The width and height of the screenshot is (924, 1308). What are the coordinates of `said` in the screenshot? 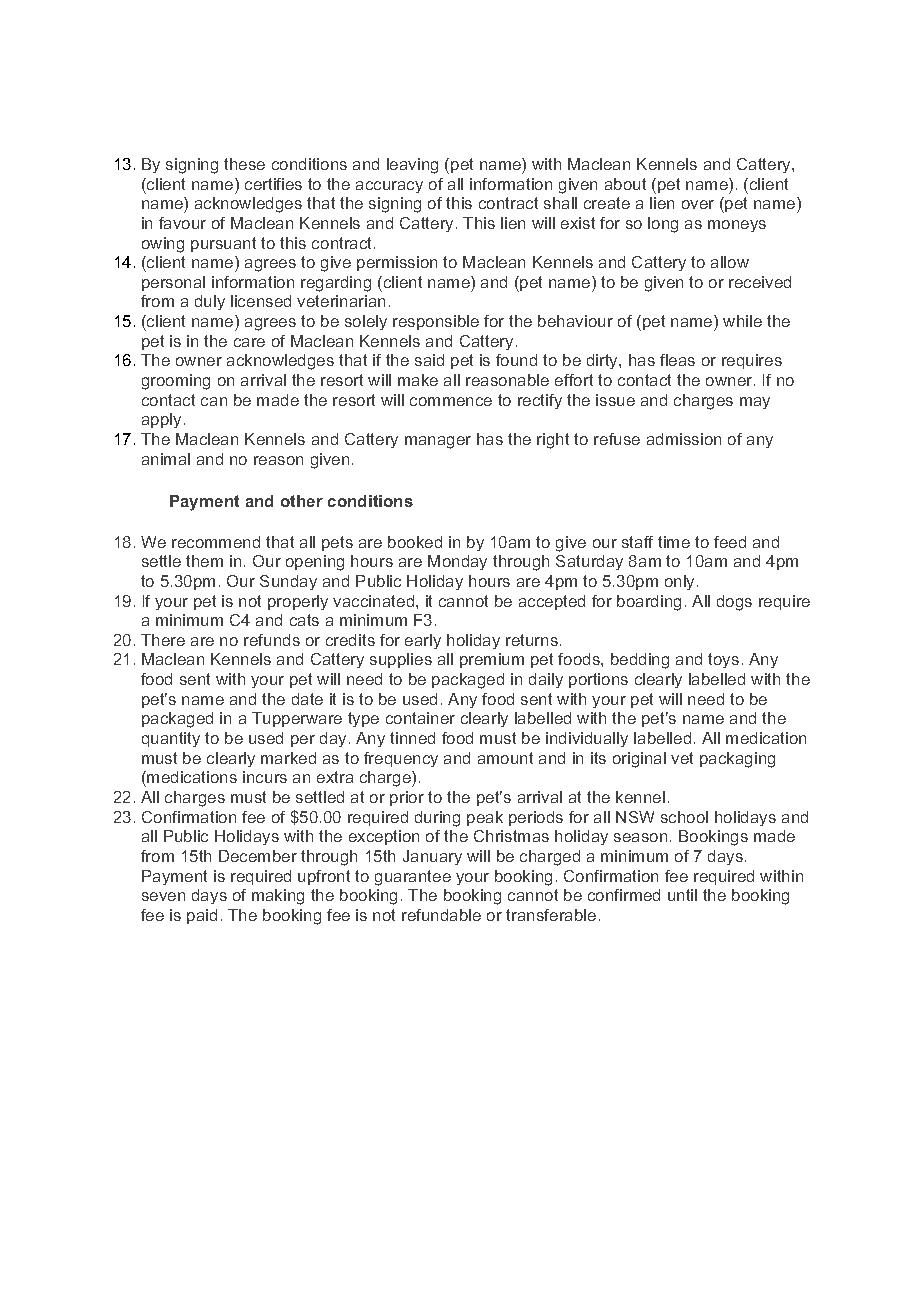 It's located at (429, 360).
